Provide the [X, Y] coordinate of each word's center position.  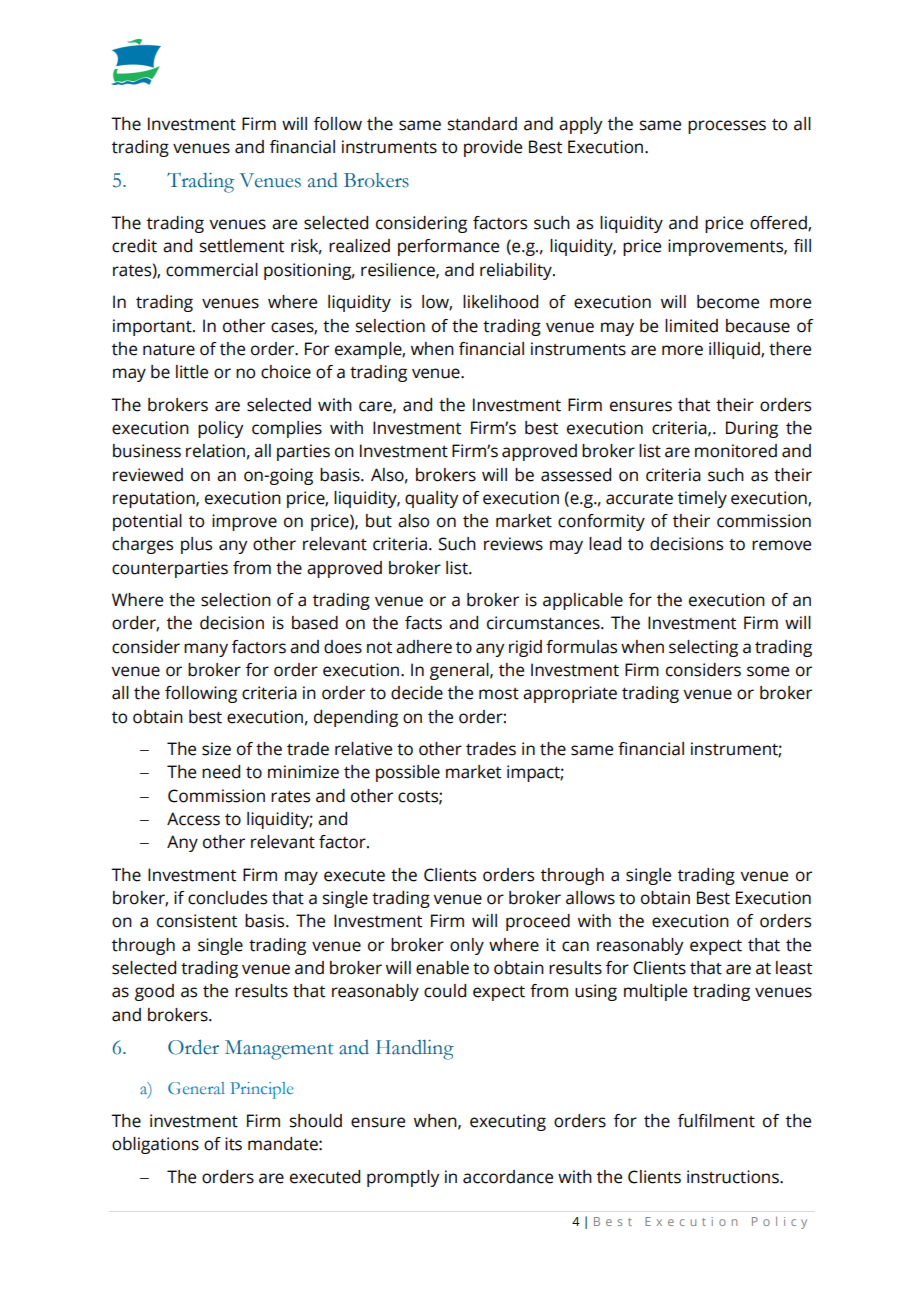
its [233, 1144]
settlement [242, 246]
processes [727, 127]
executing [508, 1122]
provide [493, 148]
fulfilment [716, 1121]
